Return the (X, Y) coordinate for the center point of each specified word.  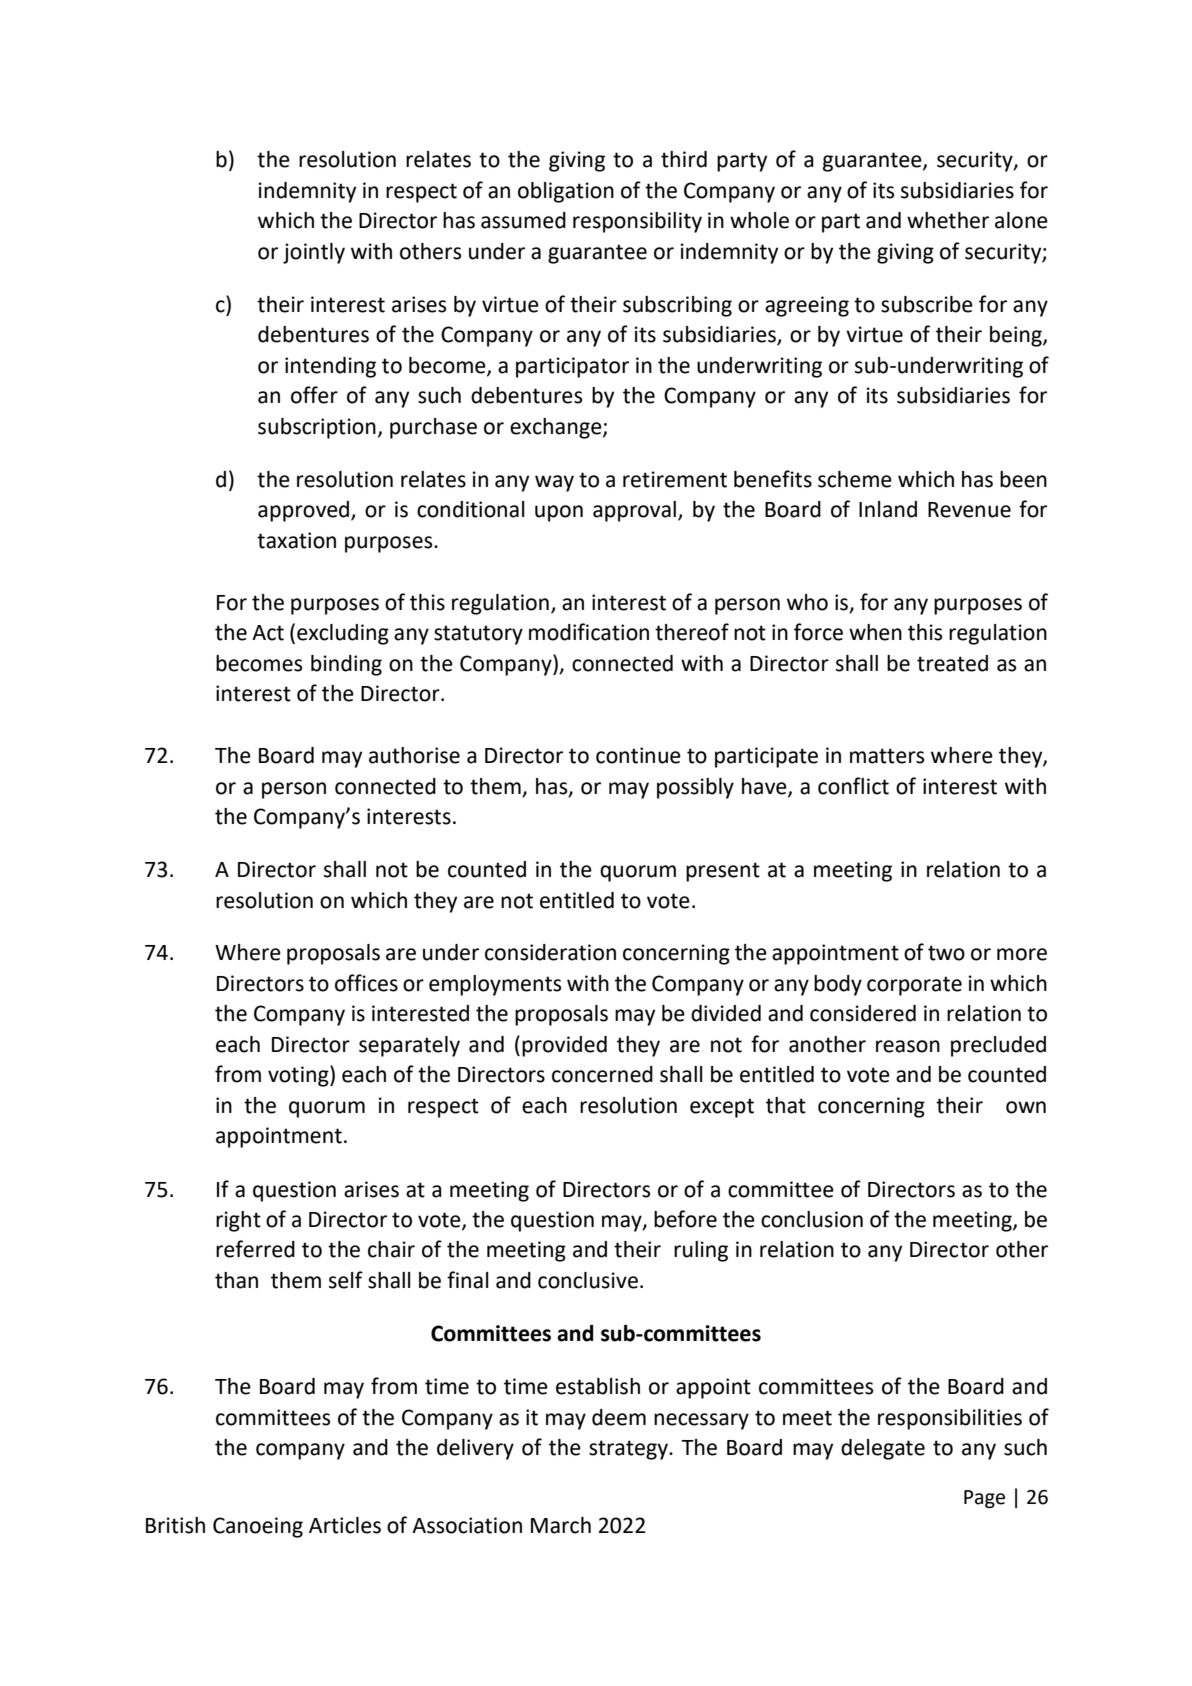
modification (589, 632)
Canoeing (258, 1527)
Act (268, 633)
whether (948, 220)
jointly (314, 253)
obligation (566, 192)
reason (908, 1046)
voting (299, 1076)
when (875, 632)
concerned (602, 1074)
